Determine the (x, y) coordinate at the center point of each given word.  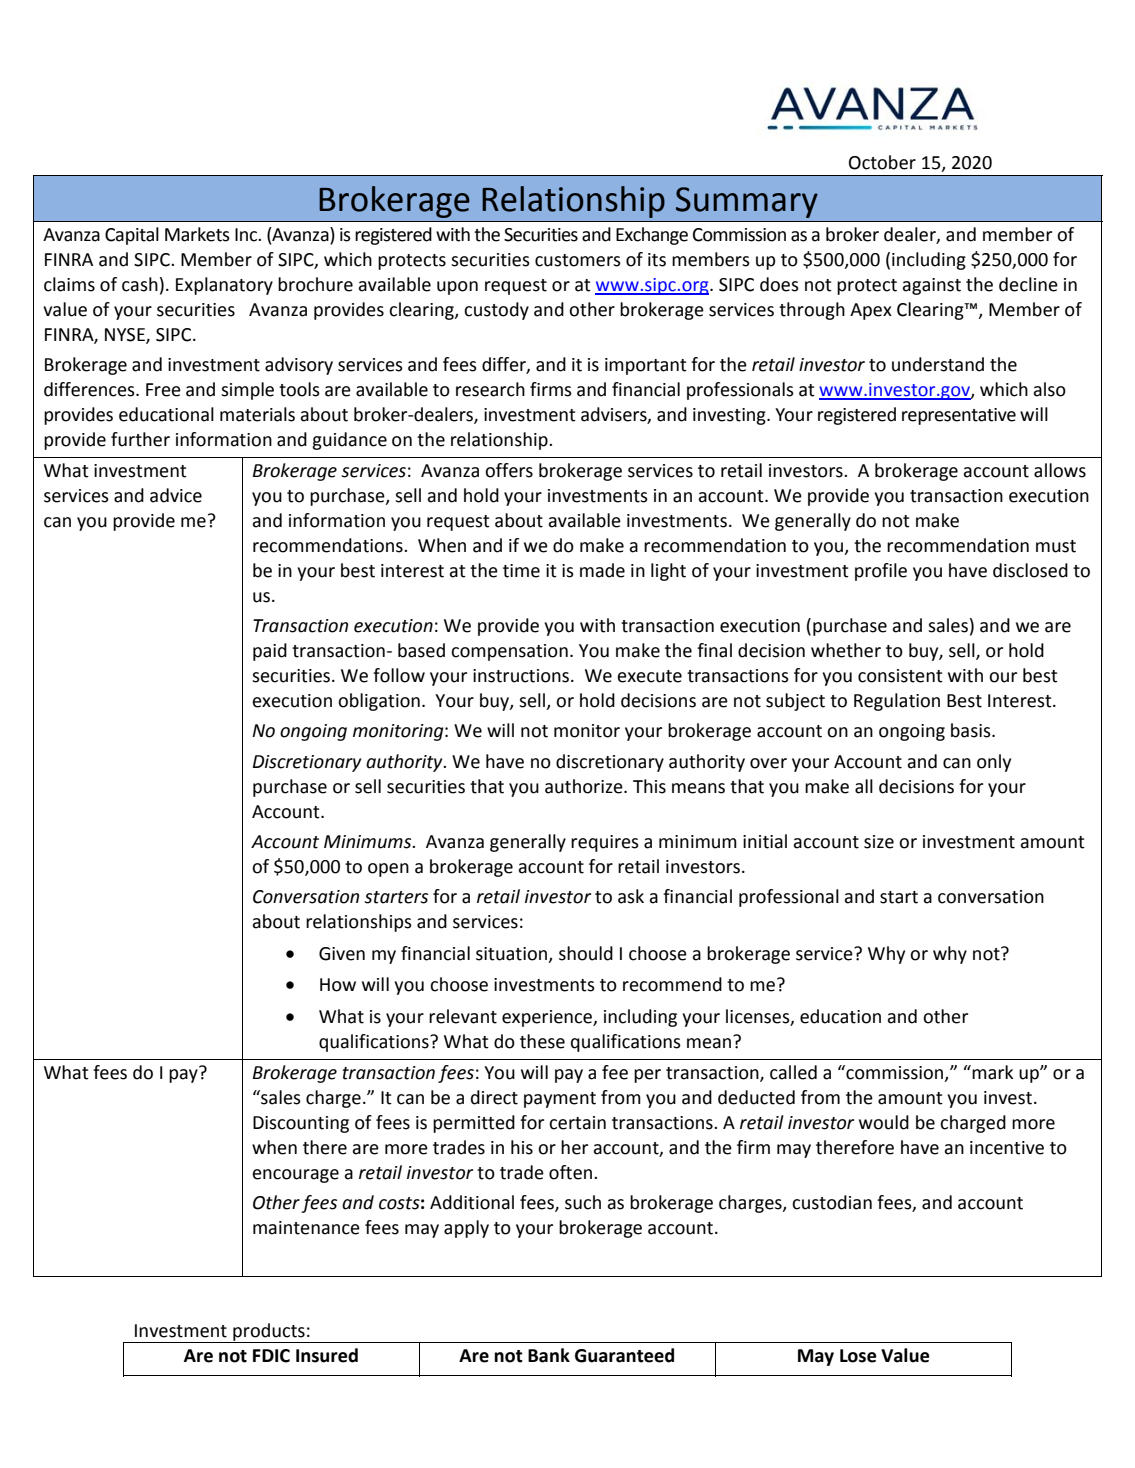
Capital (132, 236)
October (882, 162)
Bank (549, 1355)
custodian (832, 1202)
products (269, 1333)
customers (578, 260)
